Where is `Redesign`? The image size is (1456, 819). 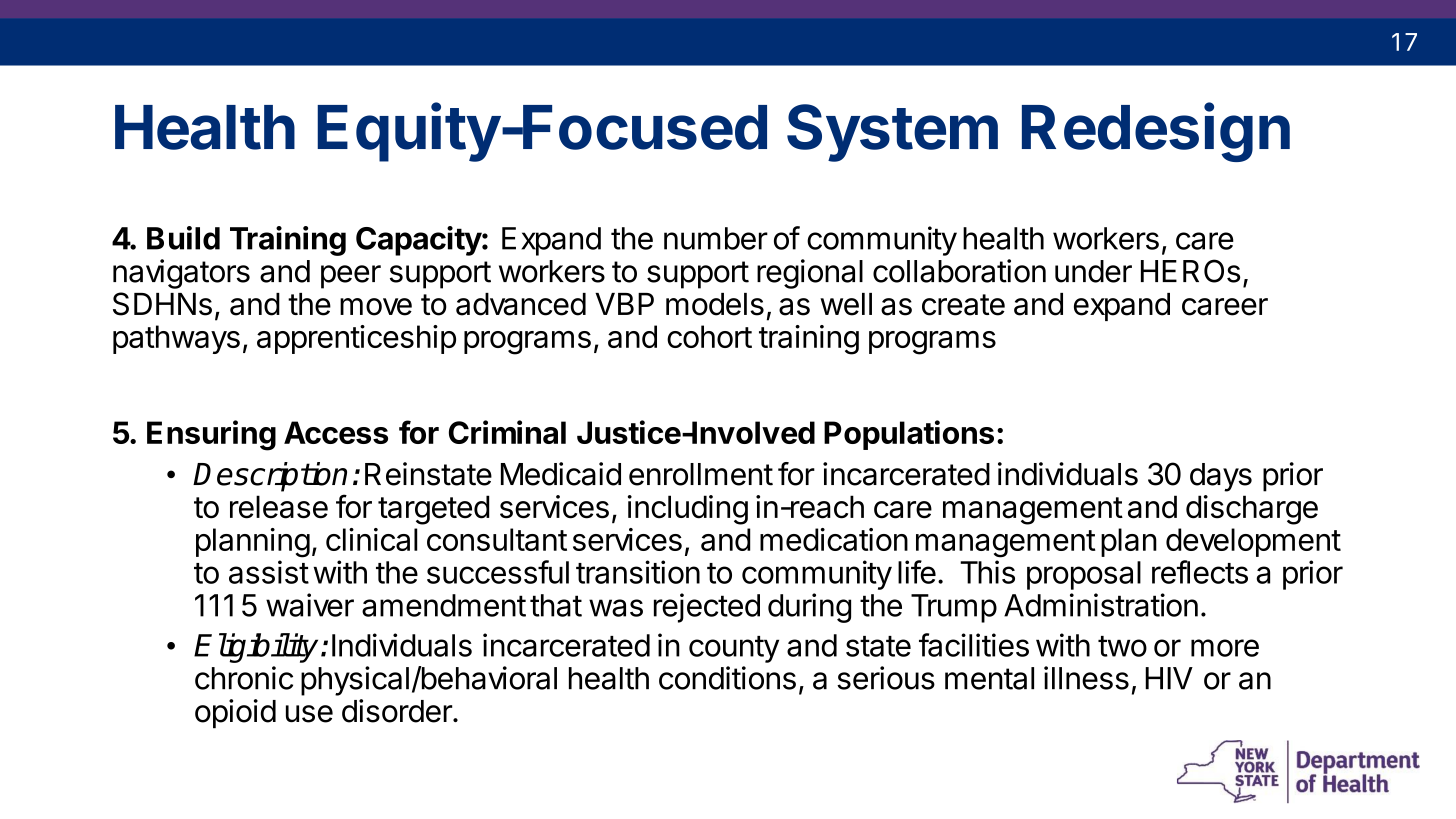
Redesign is located at coordinates (1156, 132).
